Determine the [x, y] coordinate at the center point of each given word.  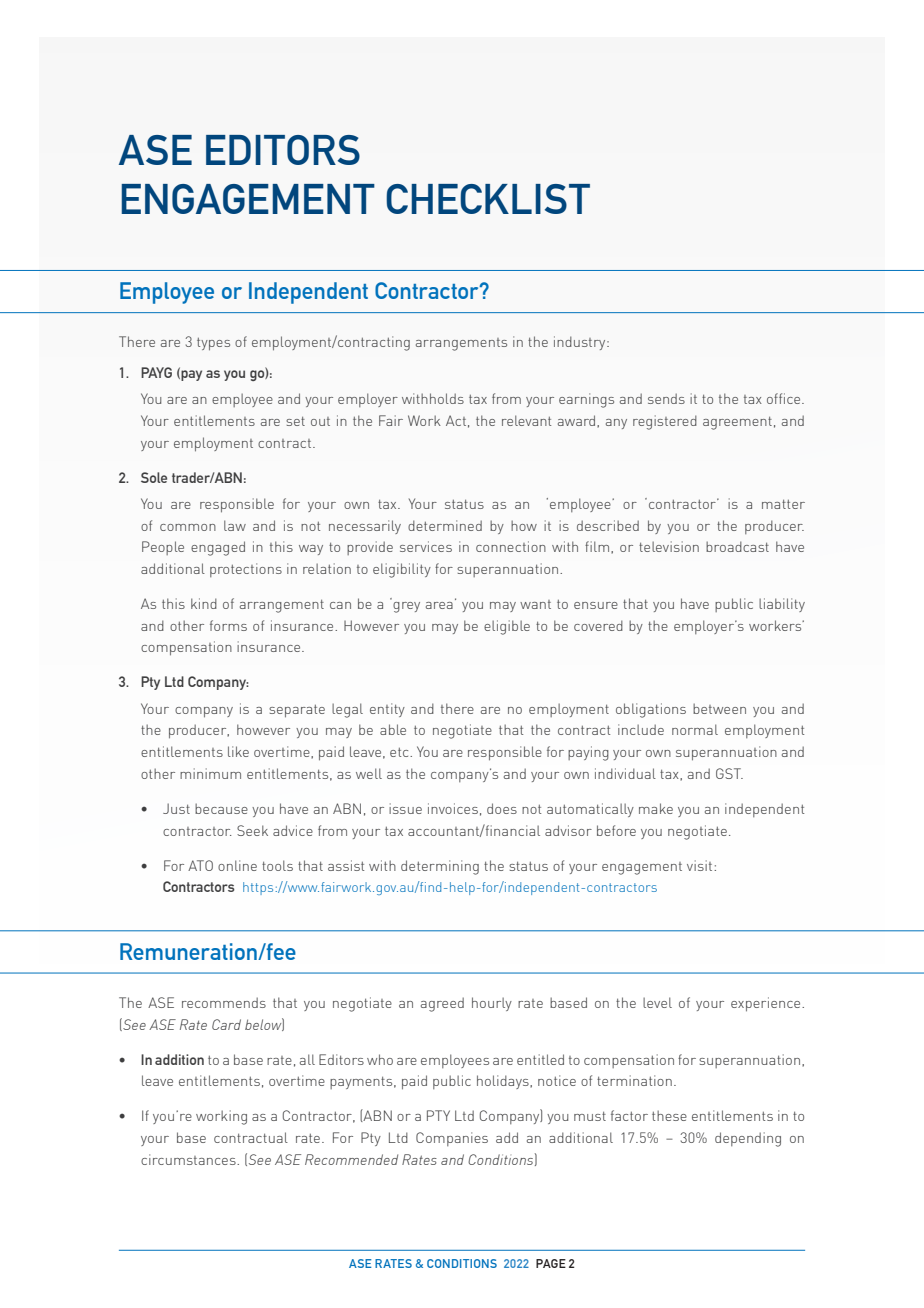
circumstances [189, 1159]
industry [581, 343]
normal [695, 729]
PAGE [551, 1263]
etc [400, 752]
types [213, 344]
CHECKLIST [488, 199]
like [238, 751]
